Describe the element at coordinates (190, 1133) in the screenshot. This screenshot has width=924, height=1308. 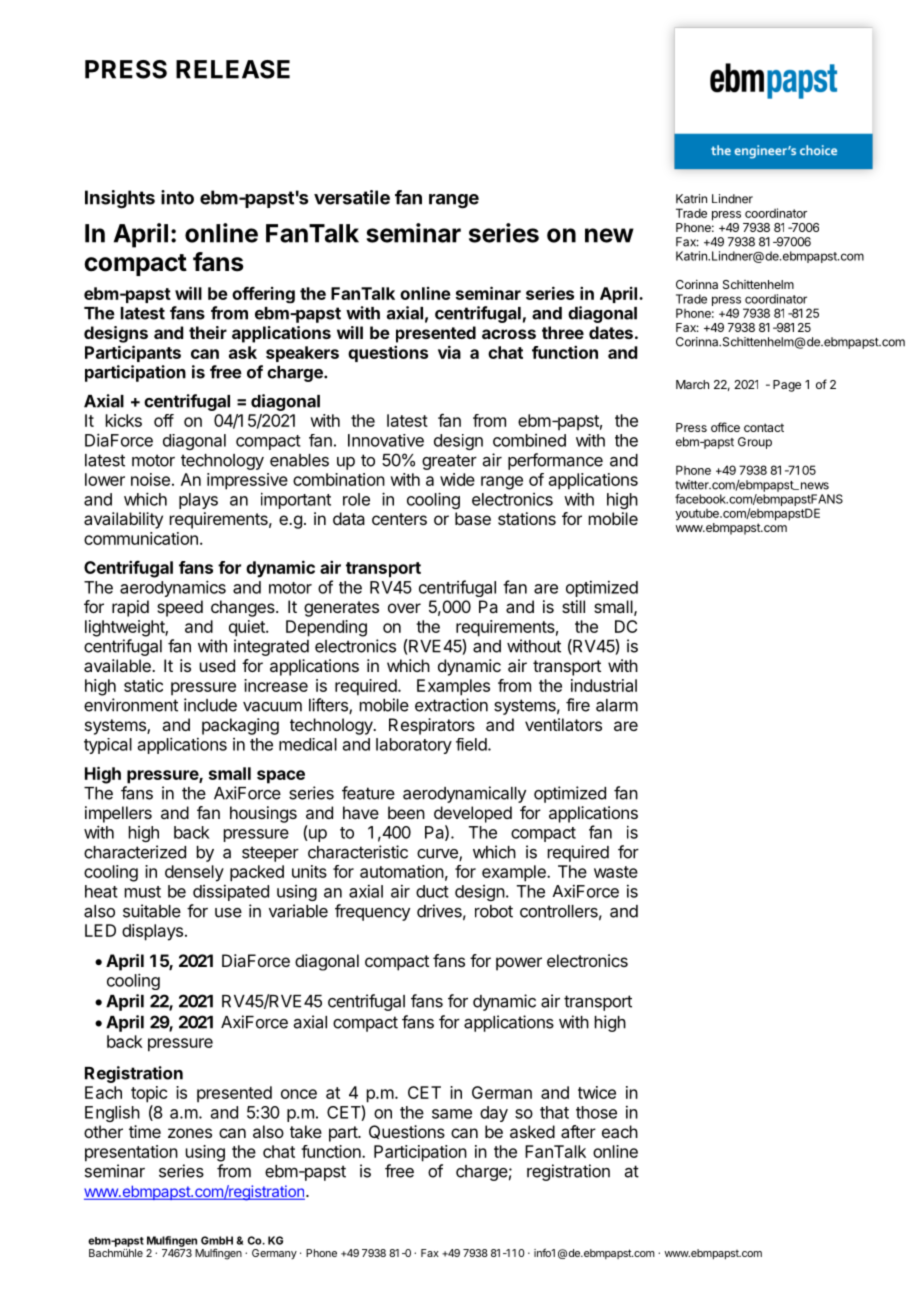
I see `zones` at that location.
